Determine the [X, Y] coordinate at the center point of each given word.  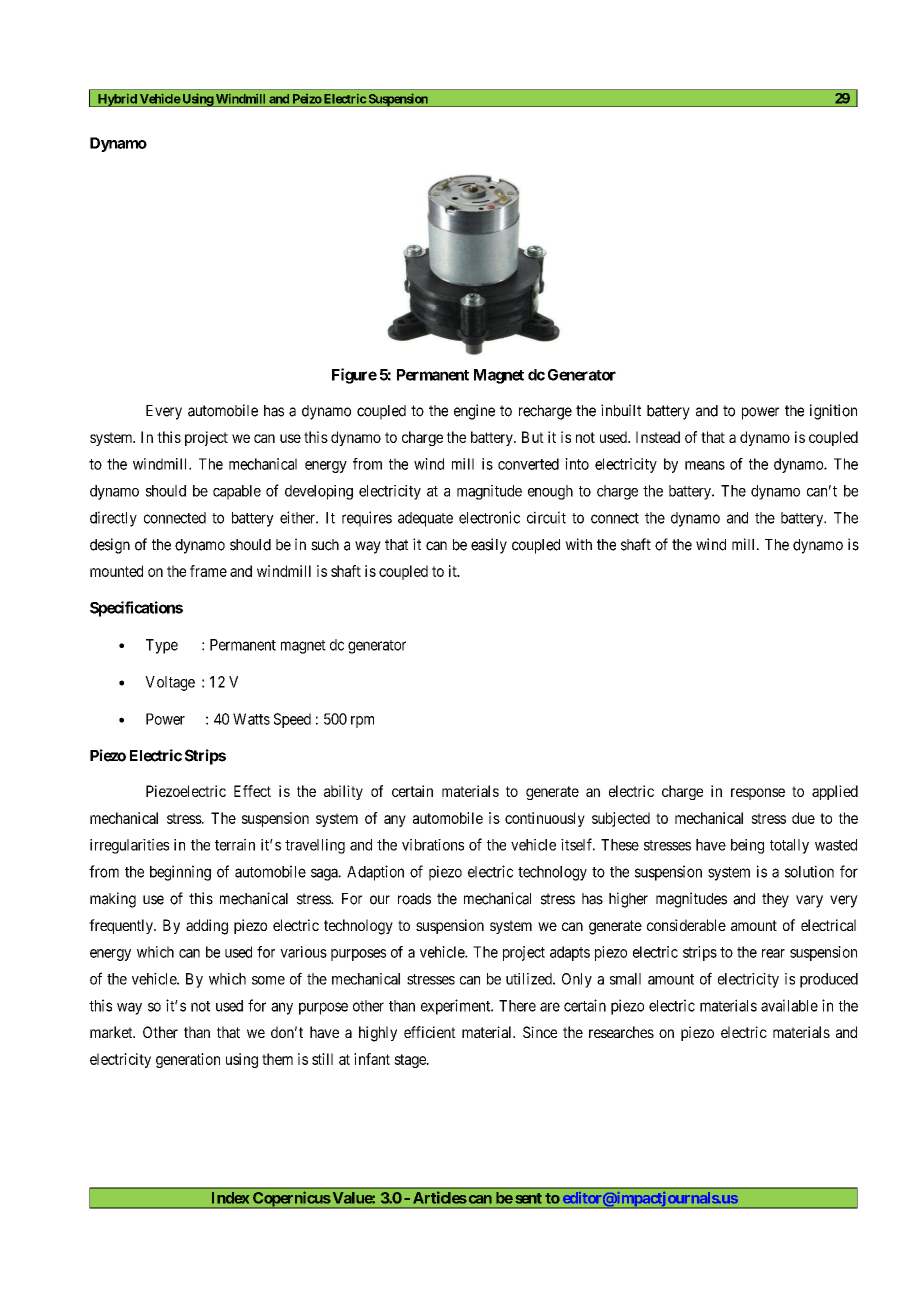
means [705, 465]
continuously [545, 819]
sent [528, 1198]
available [789, 1005]
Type [162, 646]
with [578, 544]
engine [474, 412]
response [758, 794]
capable [237, 492]
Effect [252, 791]
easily [489, 546]
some [268, 980]
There [517, 1006]
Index [230, 1198]
